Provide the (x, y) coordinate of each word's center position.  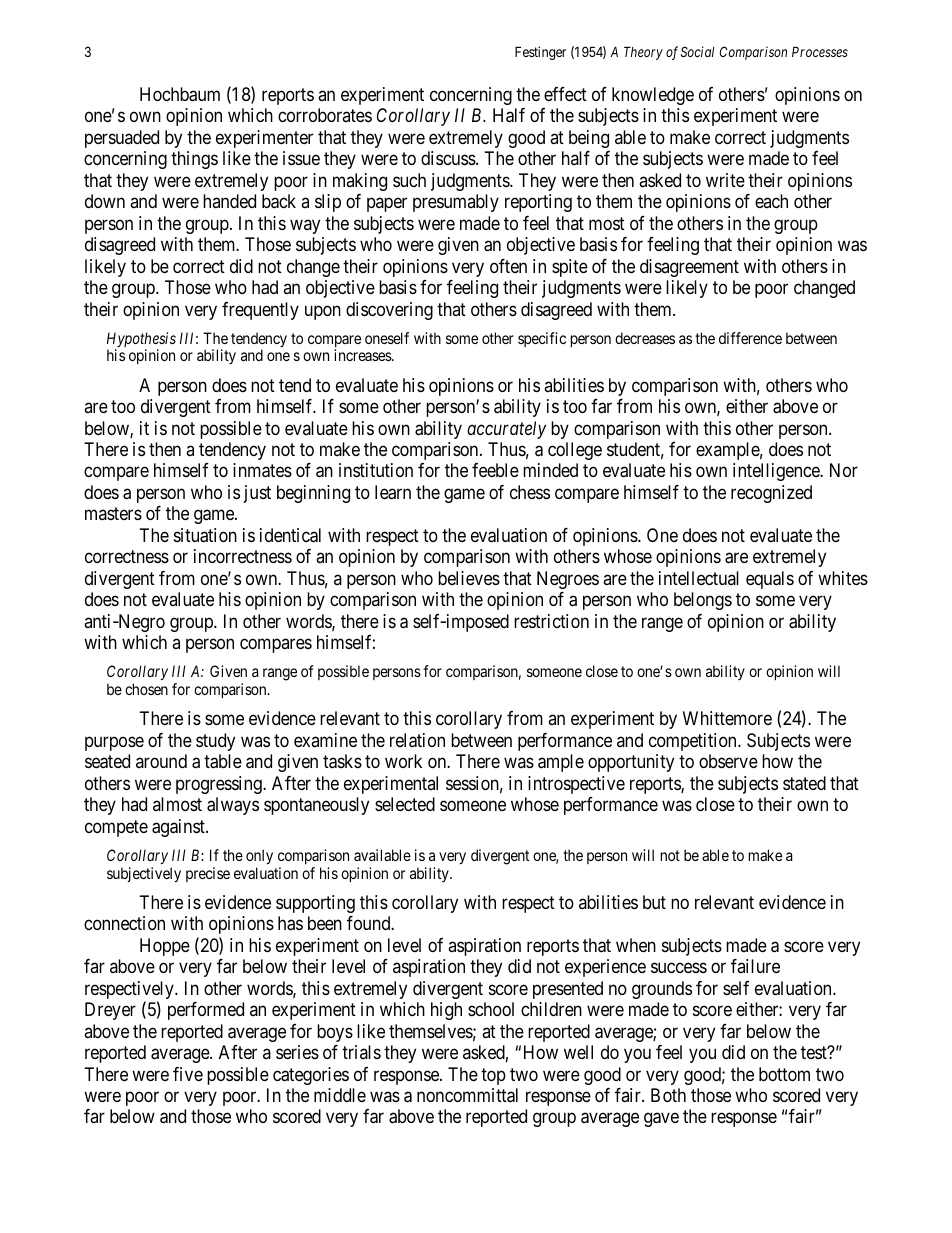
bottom (784, 1074)
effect (565, 94)
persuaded (122, 139)
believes (469, 578)
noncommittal (467, 1095)
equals (770, 580)
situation (205, 535)
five (188, 1074)
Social (697, 51)
